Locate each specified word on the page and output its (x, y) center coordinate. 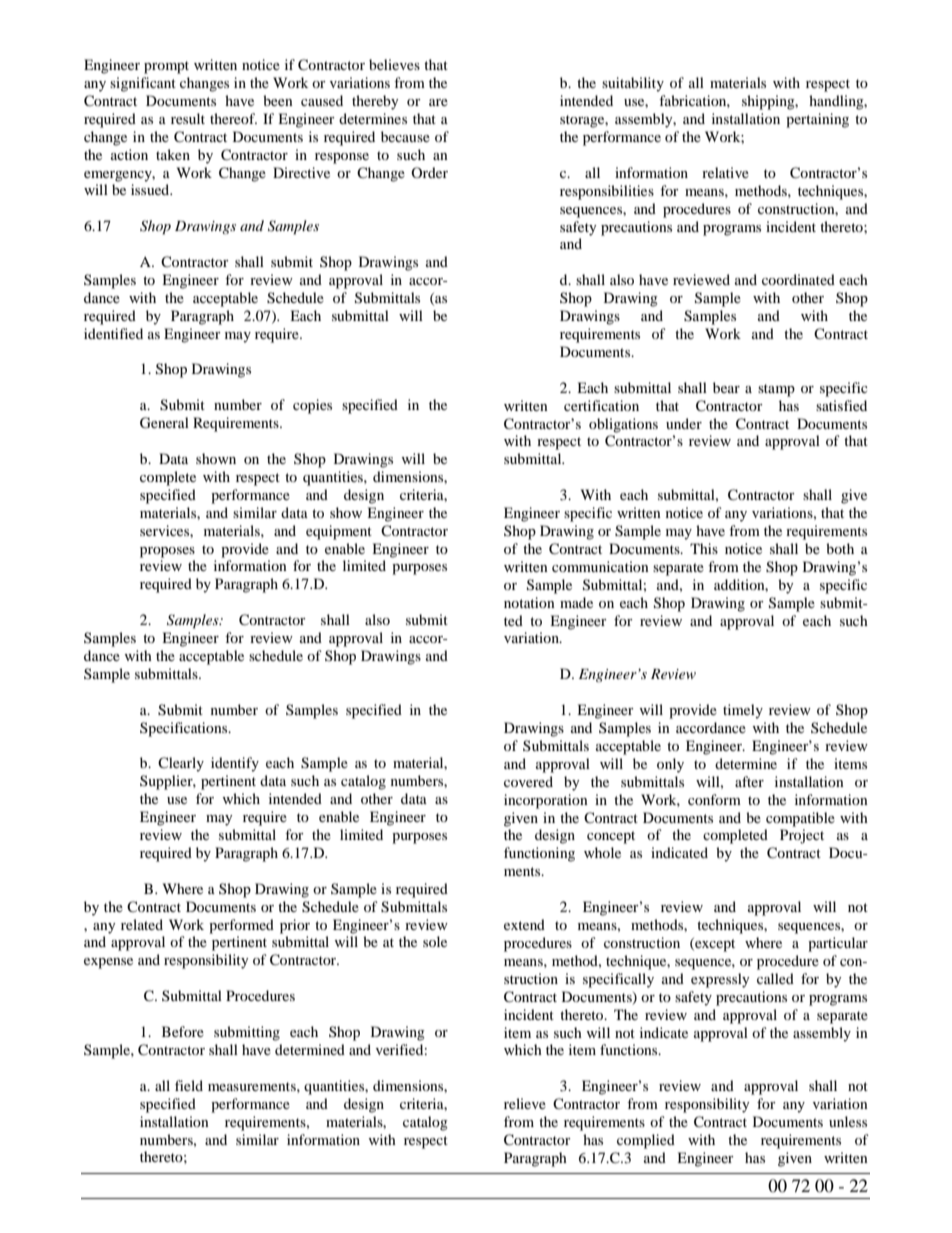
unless (848, 1121)
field (189, 1085)
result (188, 118)
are (438, 102)
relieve (525, 1103)
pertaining (817, 120)
